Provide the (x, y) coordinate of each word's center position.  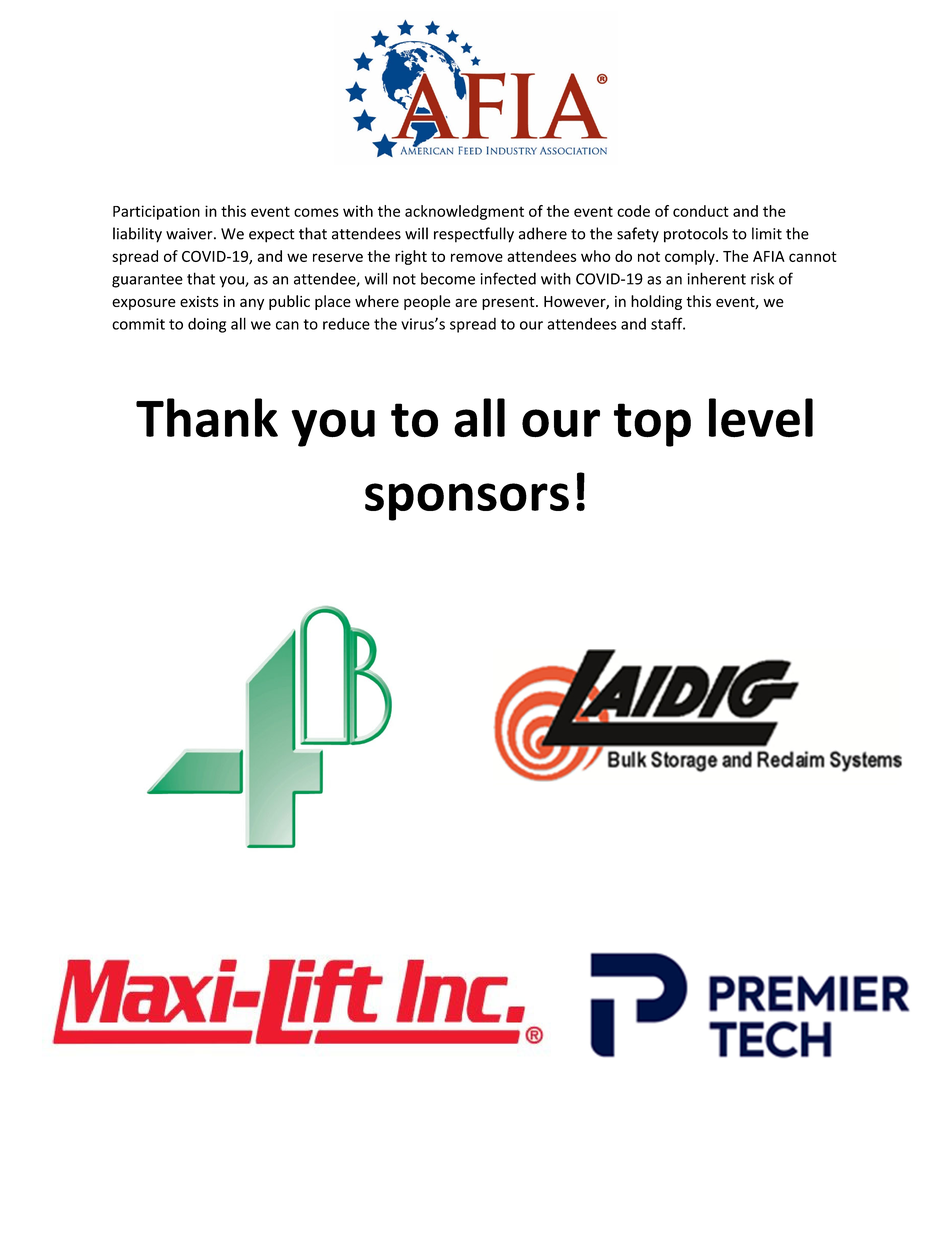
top (652, 425)
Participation (156, 212)
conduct (701, 211)
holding (656, 302)
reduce (346, 324)
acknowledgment (464, 212)
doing (207, 325)
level (761, 418)
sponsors (467, 502)
